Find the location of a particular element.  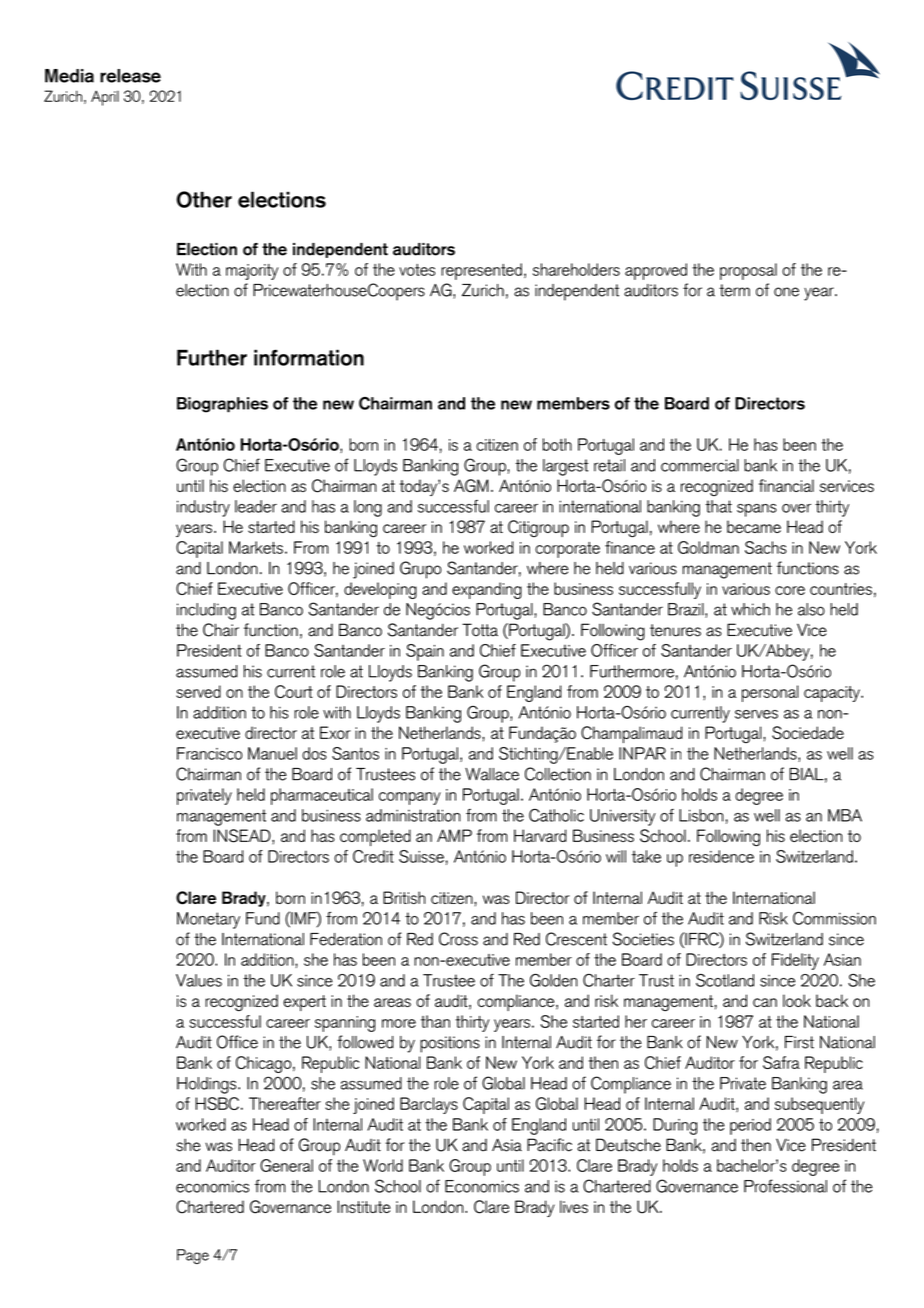

can is located at coordinates (765, 1002).
